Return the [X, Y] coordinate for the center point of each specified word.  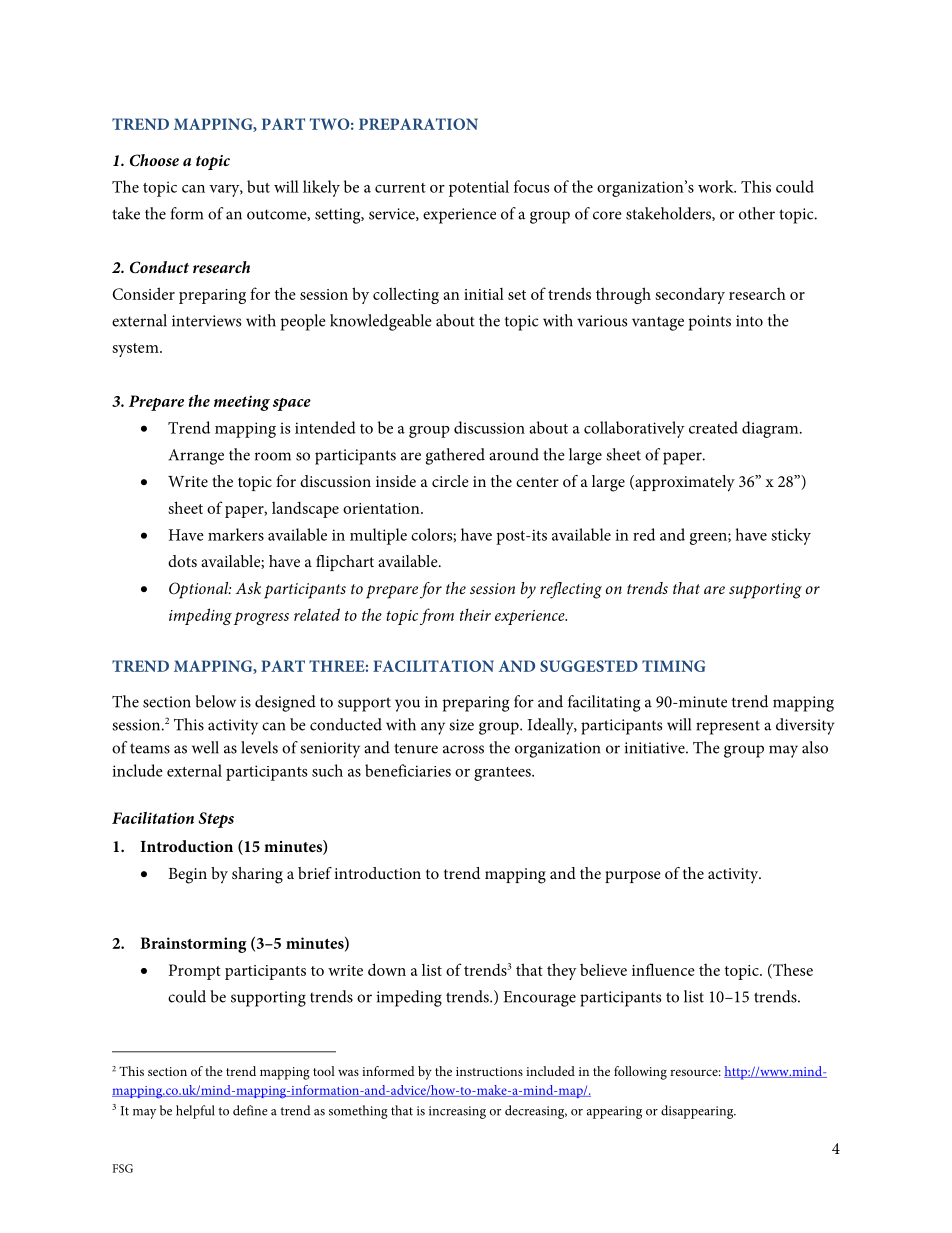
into [749, 321]
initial [484, 294]
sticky [791, 536]
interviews [206, 321]
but [258, 186]
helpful [195, 1112]
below [215, 701]
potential [479, 188]
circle [450, 481]
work [717, 186]
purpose [633, 877]
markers [236, 534]
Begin [187, 876]
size [461, 725]
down [387, 969]
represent [728, 727]
